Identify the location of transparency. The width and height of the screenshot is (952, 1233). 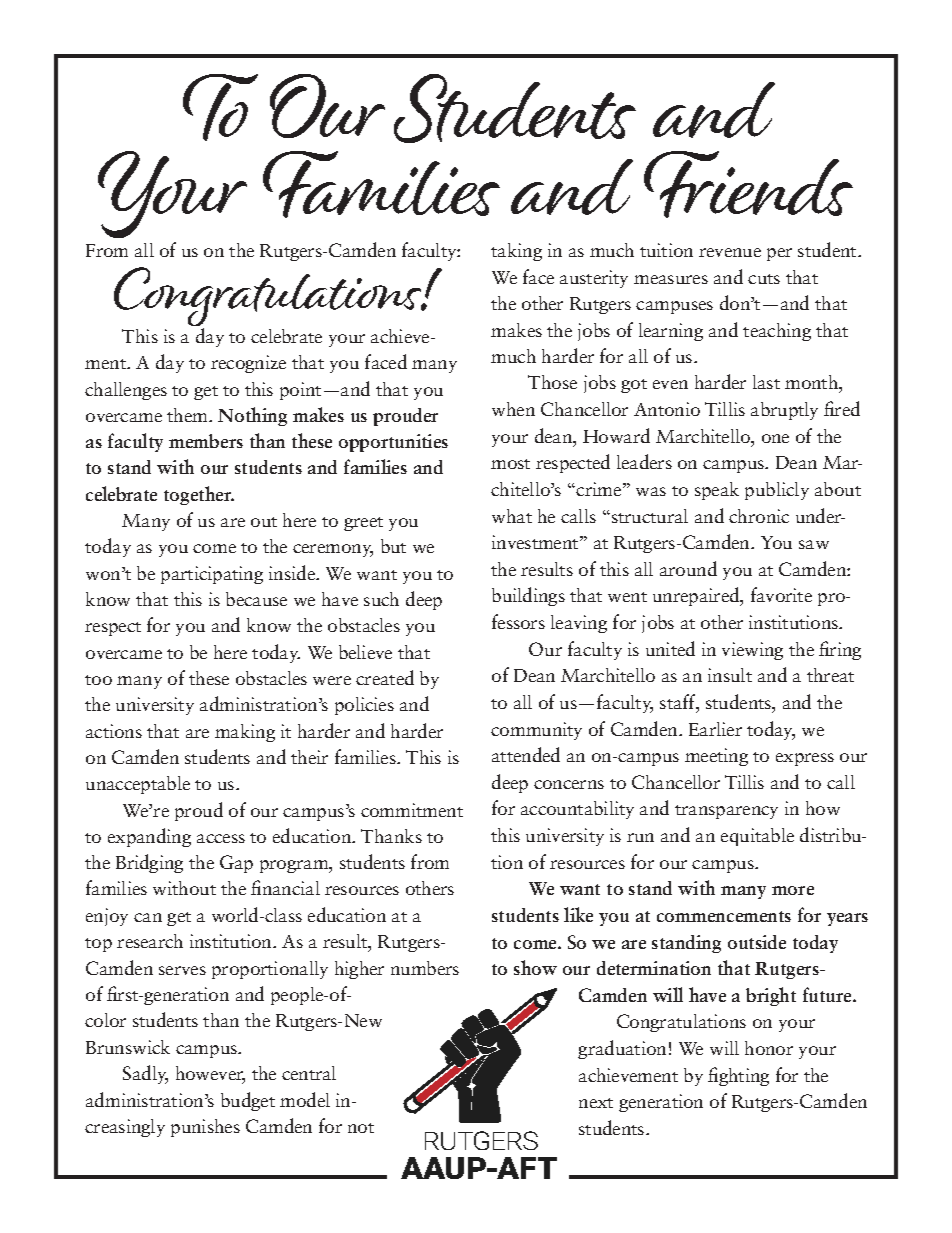
(726, 812).
